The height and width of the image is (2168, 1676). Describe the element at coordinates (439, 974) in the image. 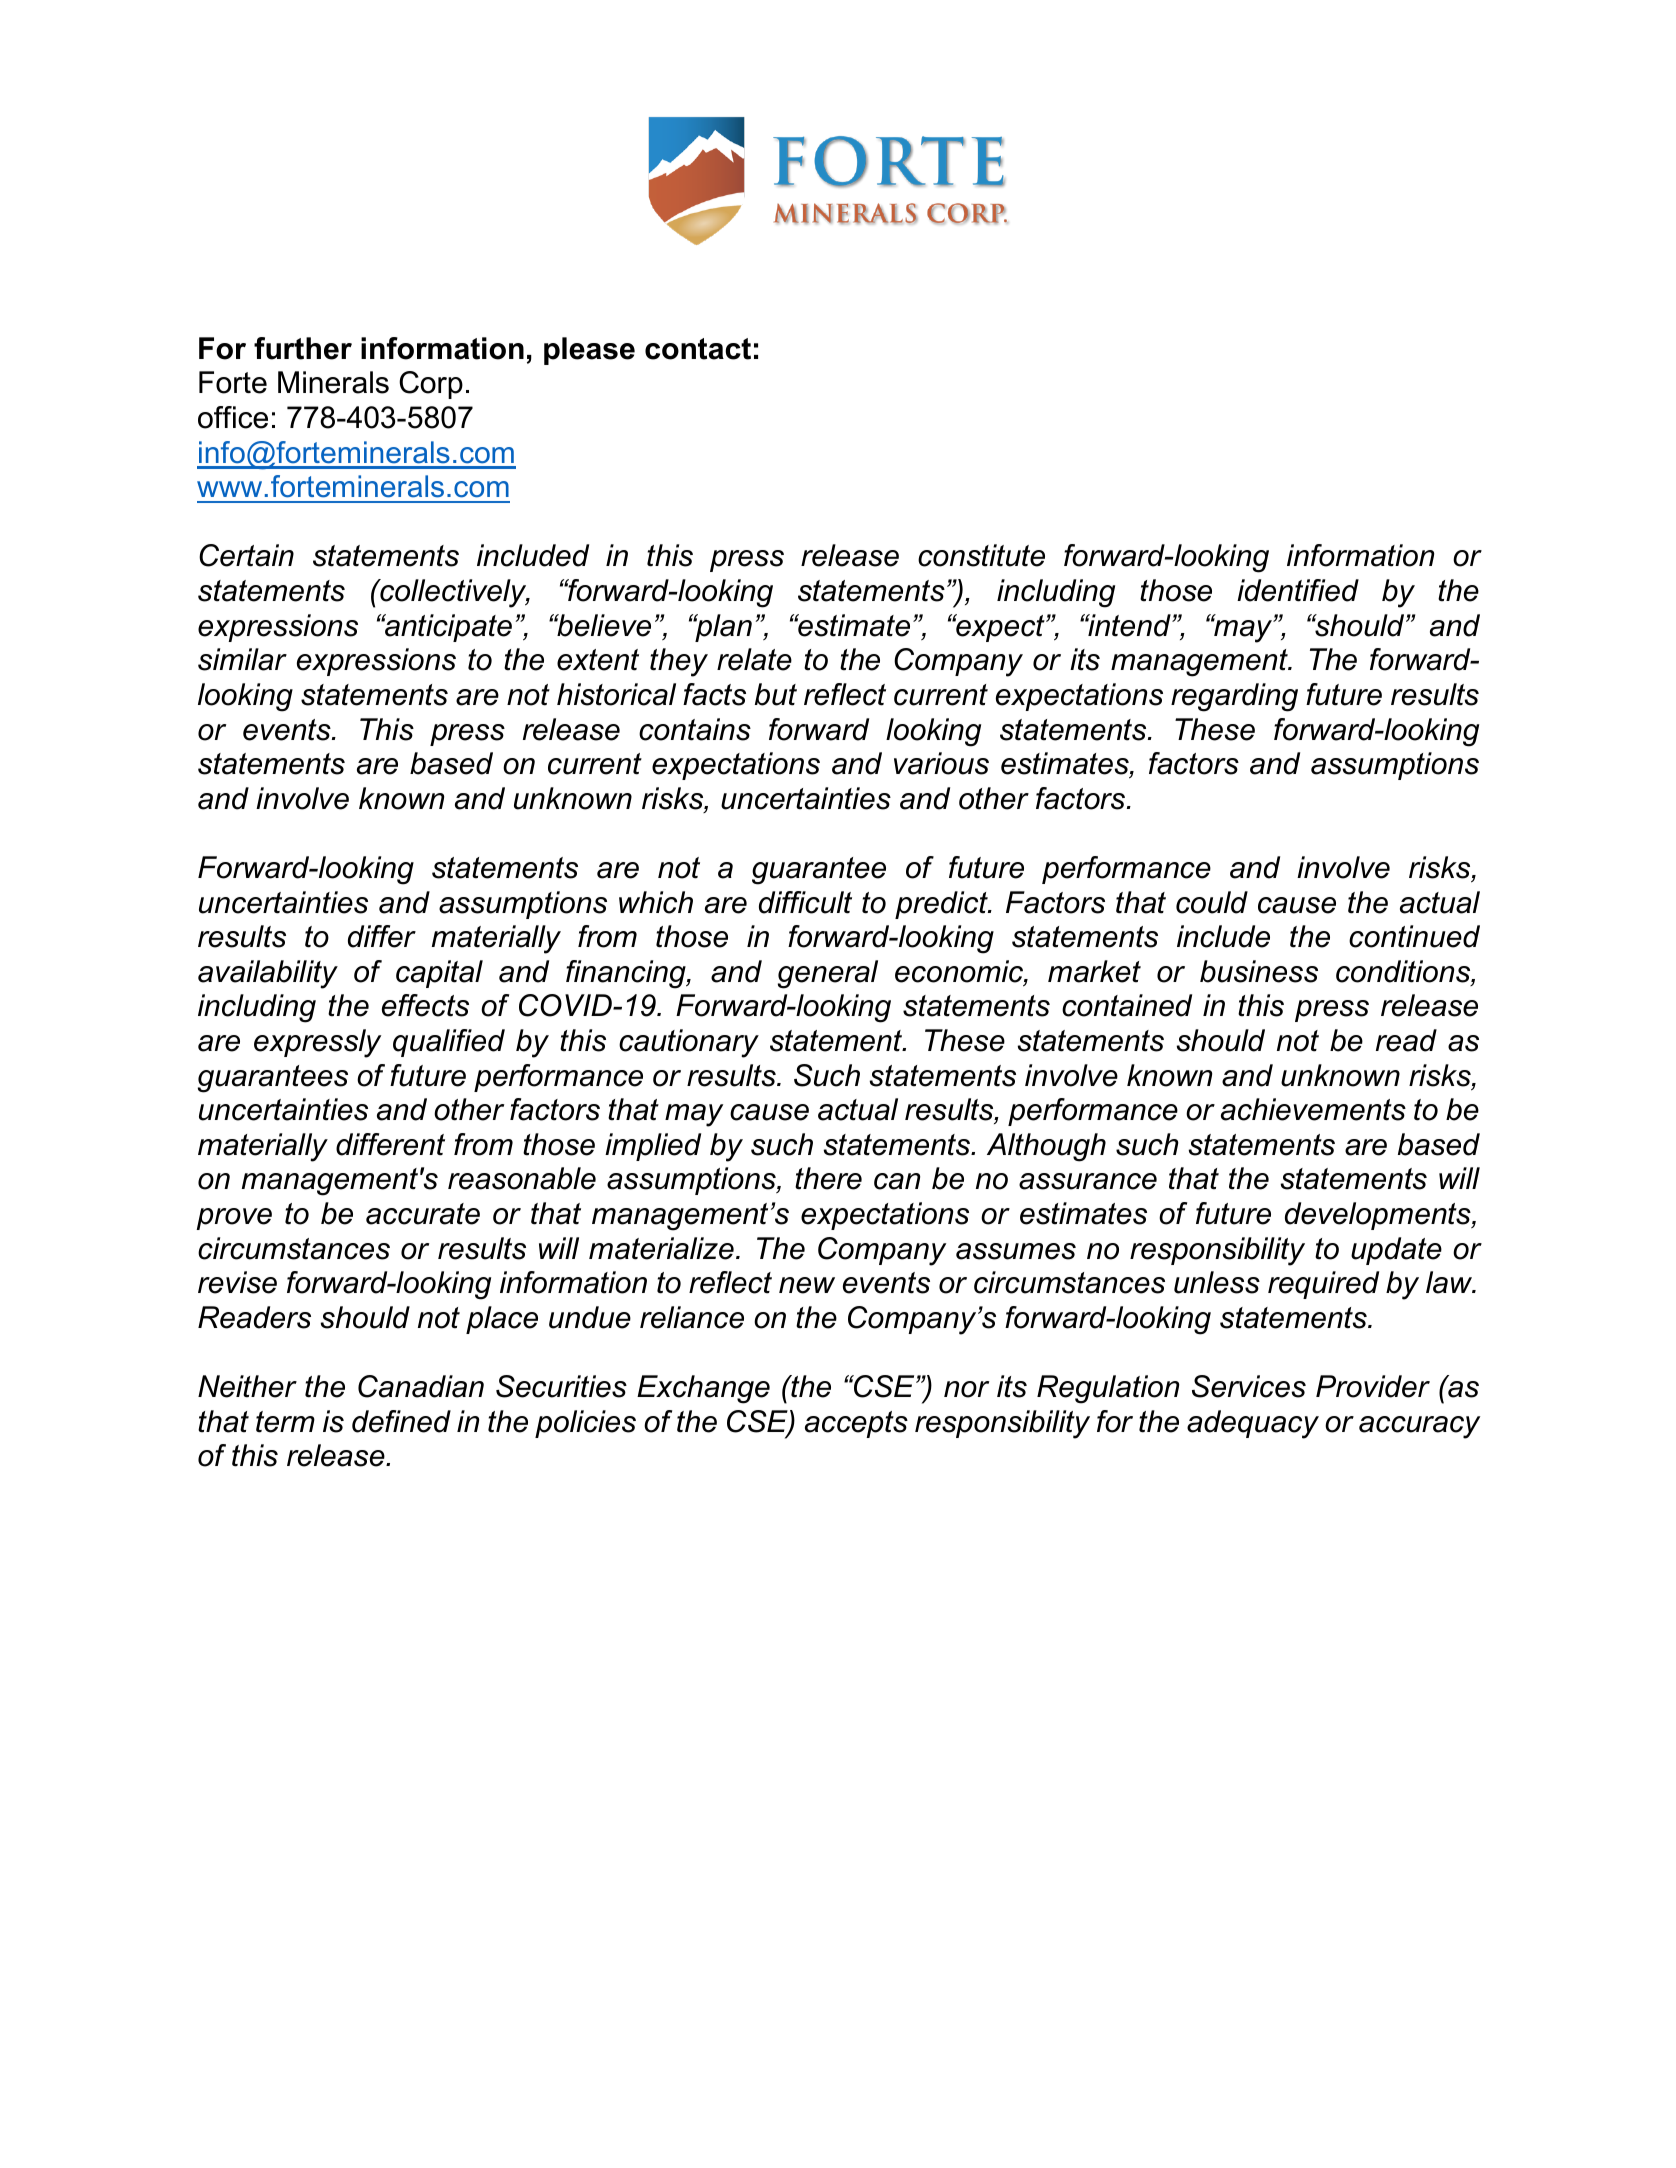

I see `capital` at that location.
